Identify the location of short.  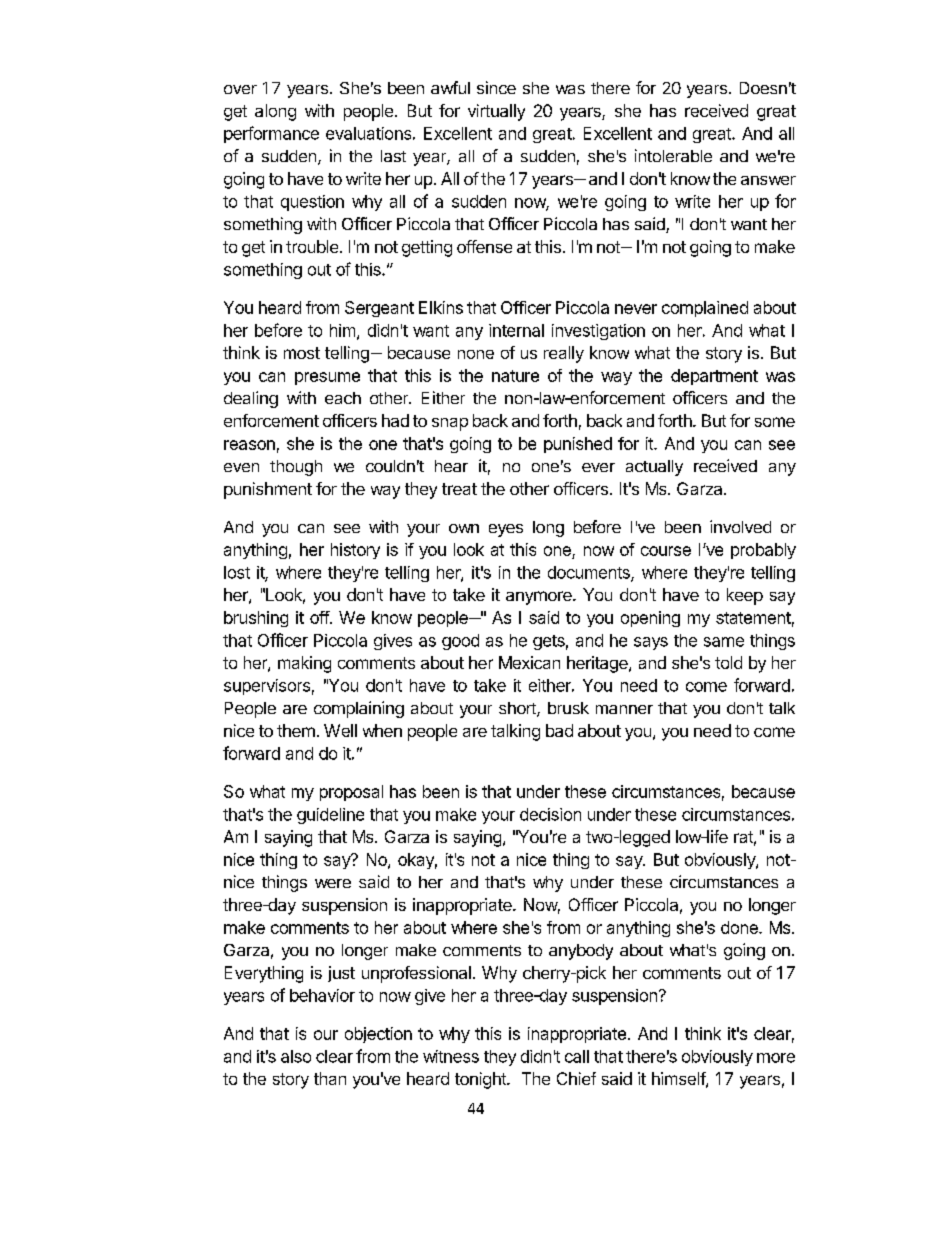
(518, 709).
